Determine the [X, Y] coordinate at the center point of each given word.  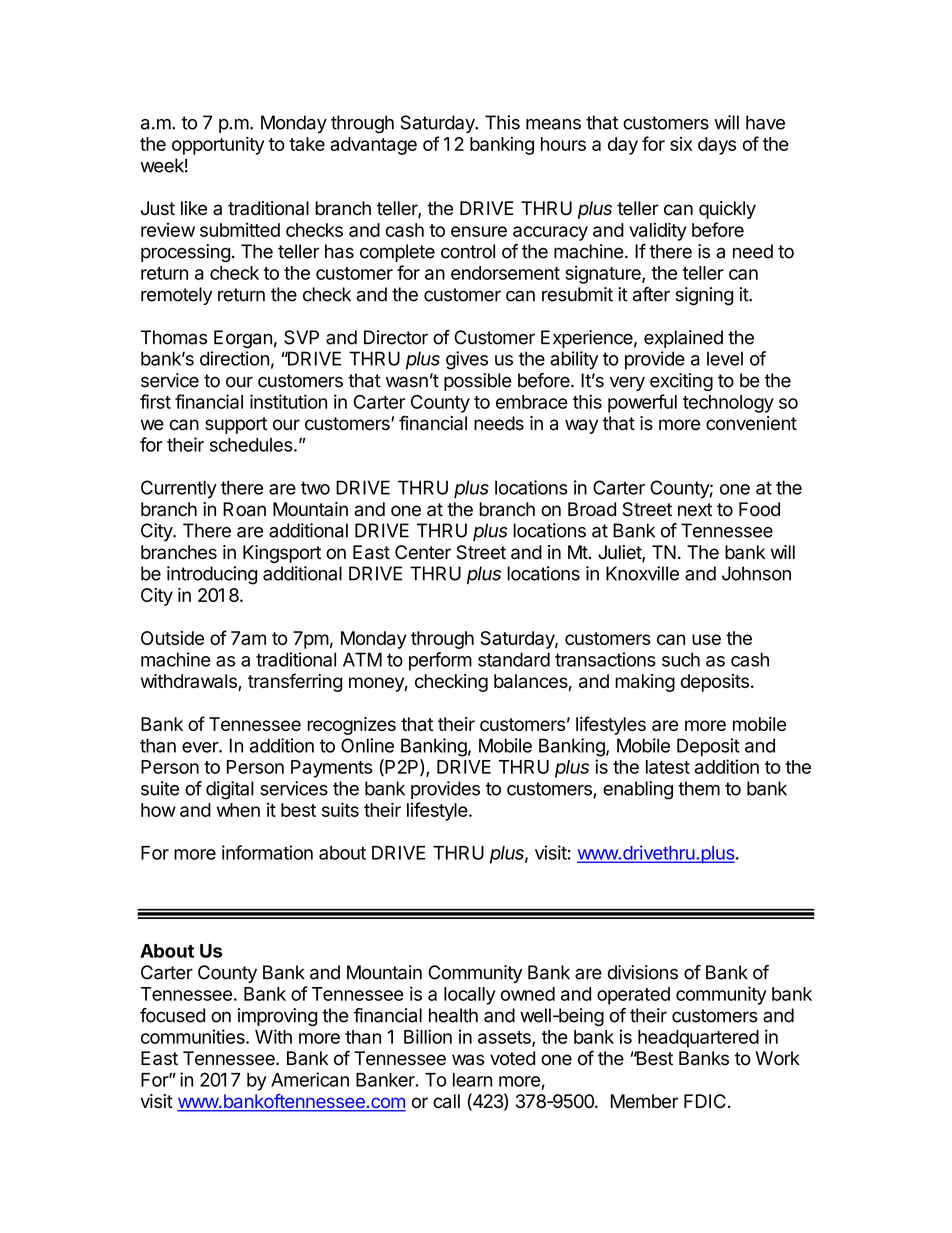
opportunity [218, 145]
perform [440, 661]
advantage [373, 146]
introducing [212, 575]
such [681, 659]
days [717, 146]
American [310, 1079]
